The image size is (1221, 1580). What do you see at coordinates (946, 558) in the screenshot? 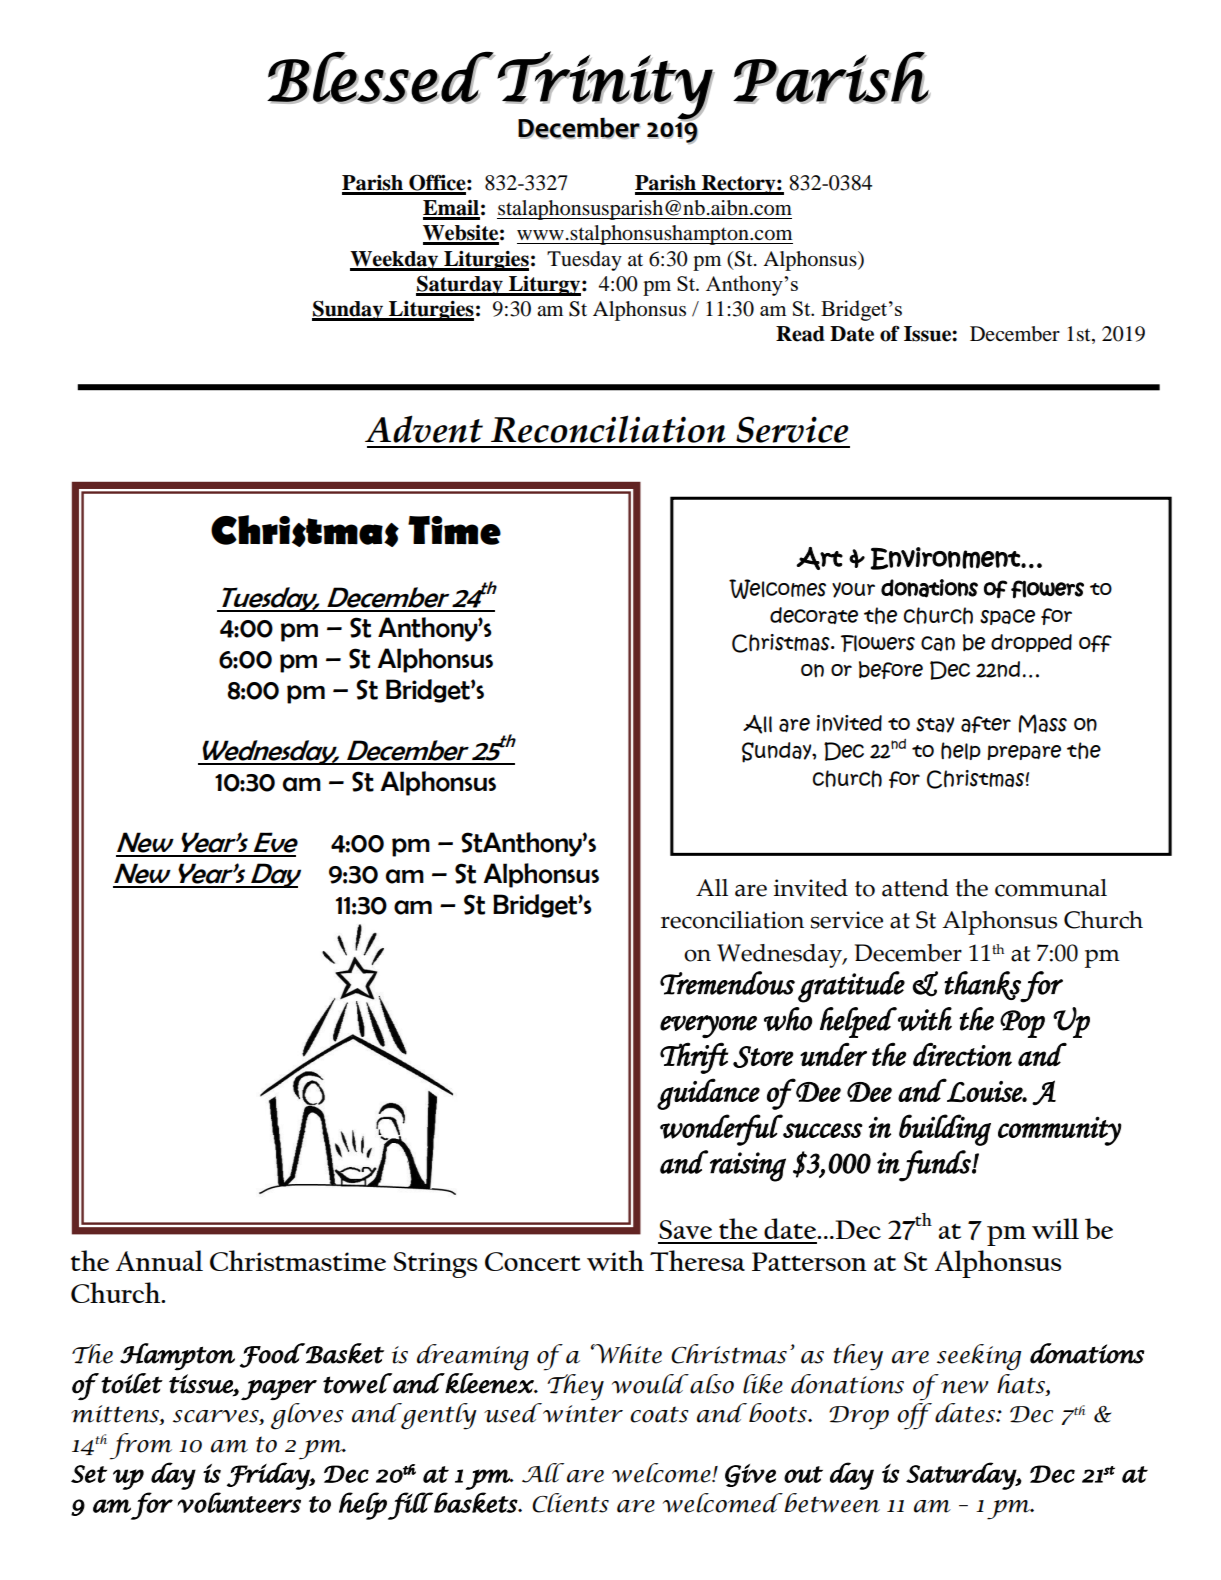
I see `Environment` at bounding box center [946, 558].
